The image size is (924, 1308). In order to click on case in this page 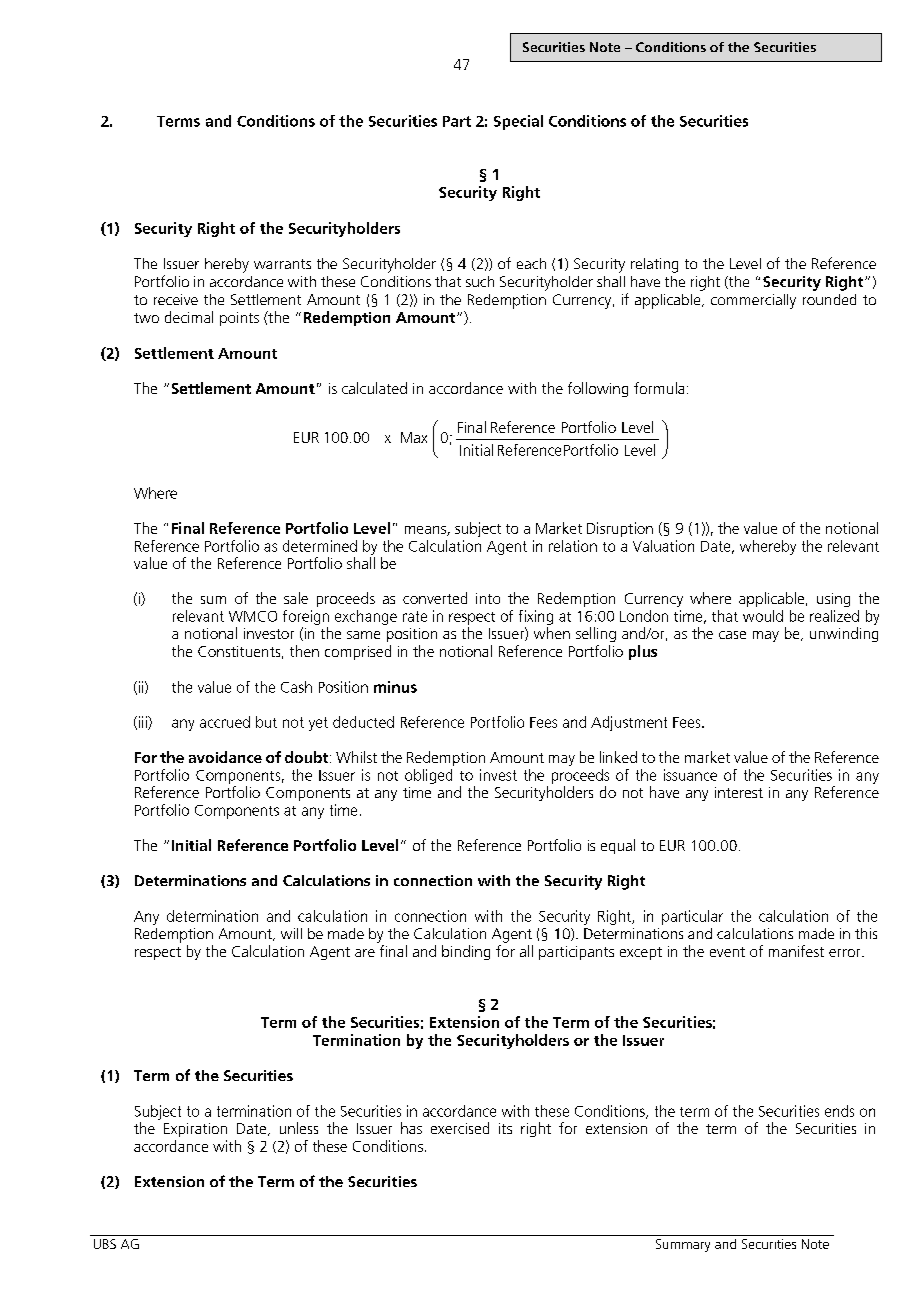, I will do `click(732, 635)`.
